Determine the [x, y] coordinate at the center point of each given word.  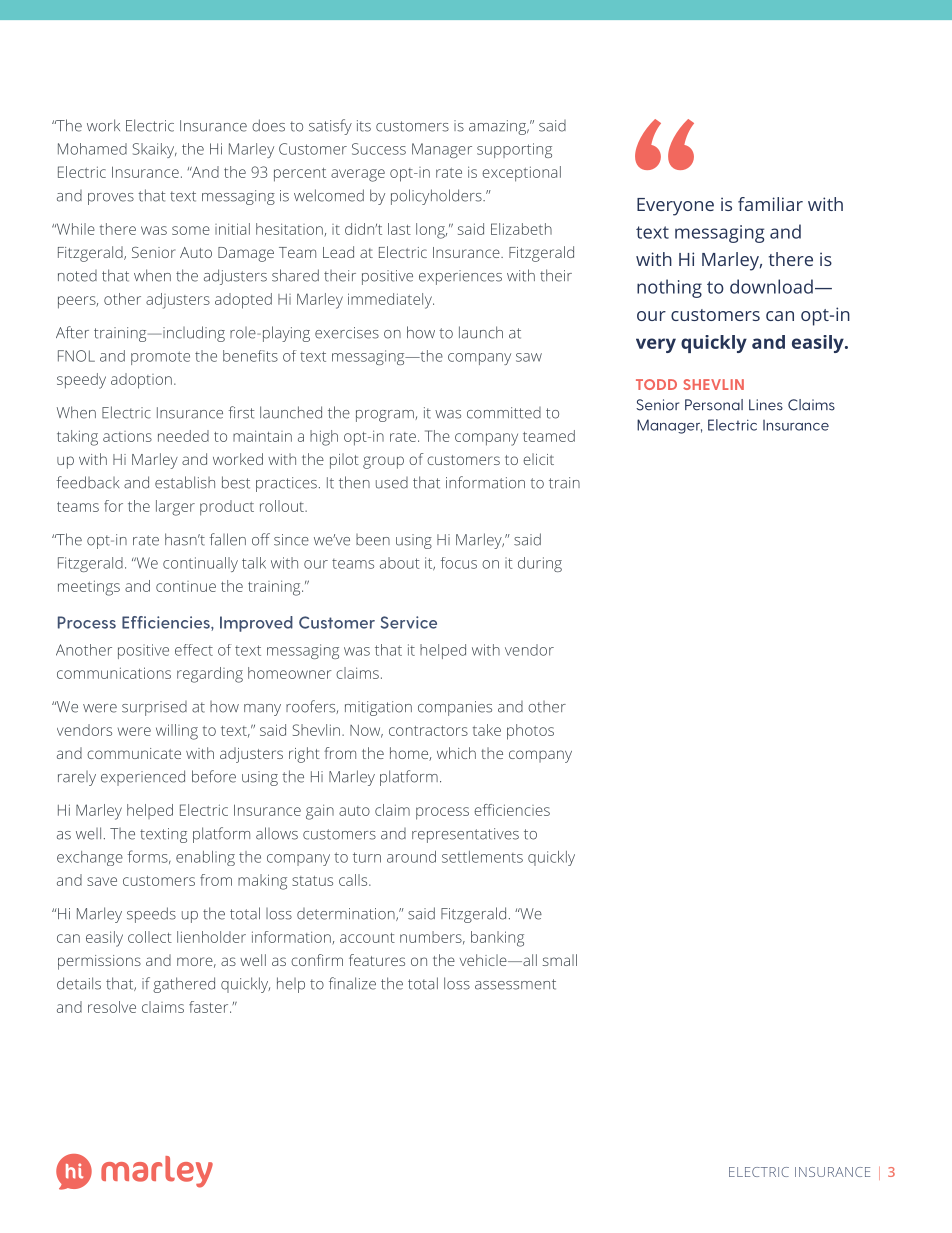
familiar [770, 204]
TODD [656, 384]
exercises [347, 333]
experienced [143, 778]
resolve [112, 1007]
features [377, 960]
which [456, 753]
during [540, 564]
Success [379, 149]
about [400, 563]
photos [530, 732]
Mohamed [92, 149]
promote [160, 358]
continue [186, 586]
